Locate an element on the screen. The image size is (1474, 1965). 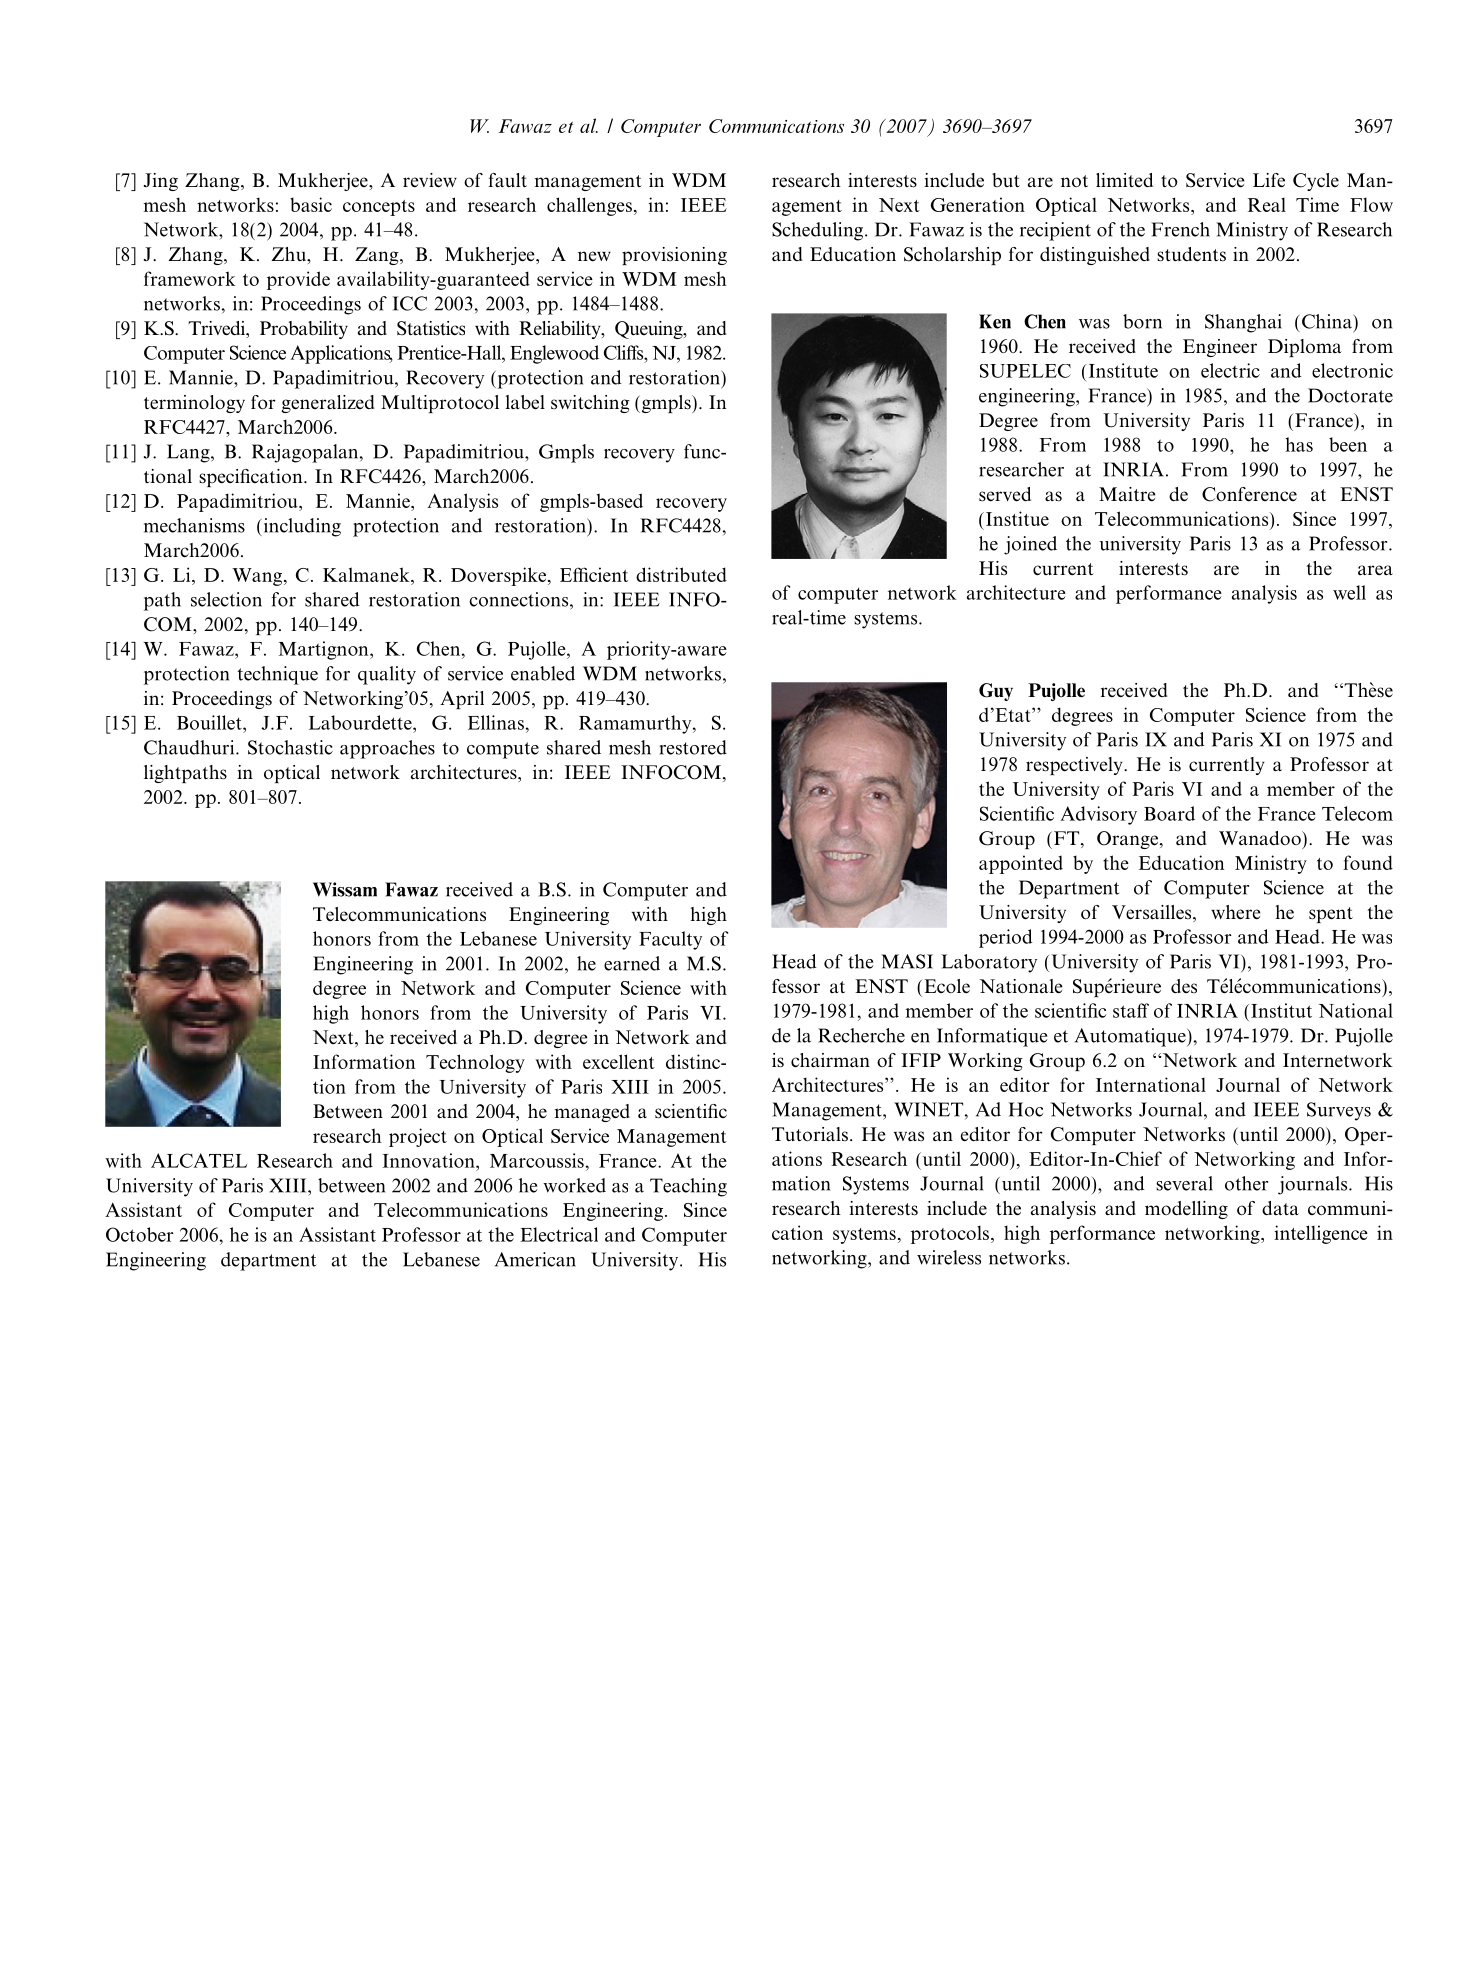
Wissam is located at coordinates (345, 889).
